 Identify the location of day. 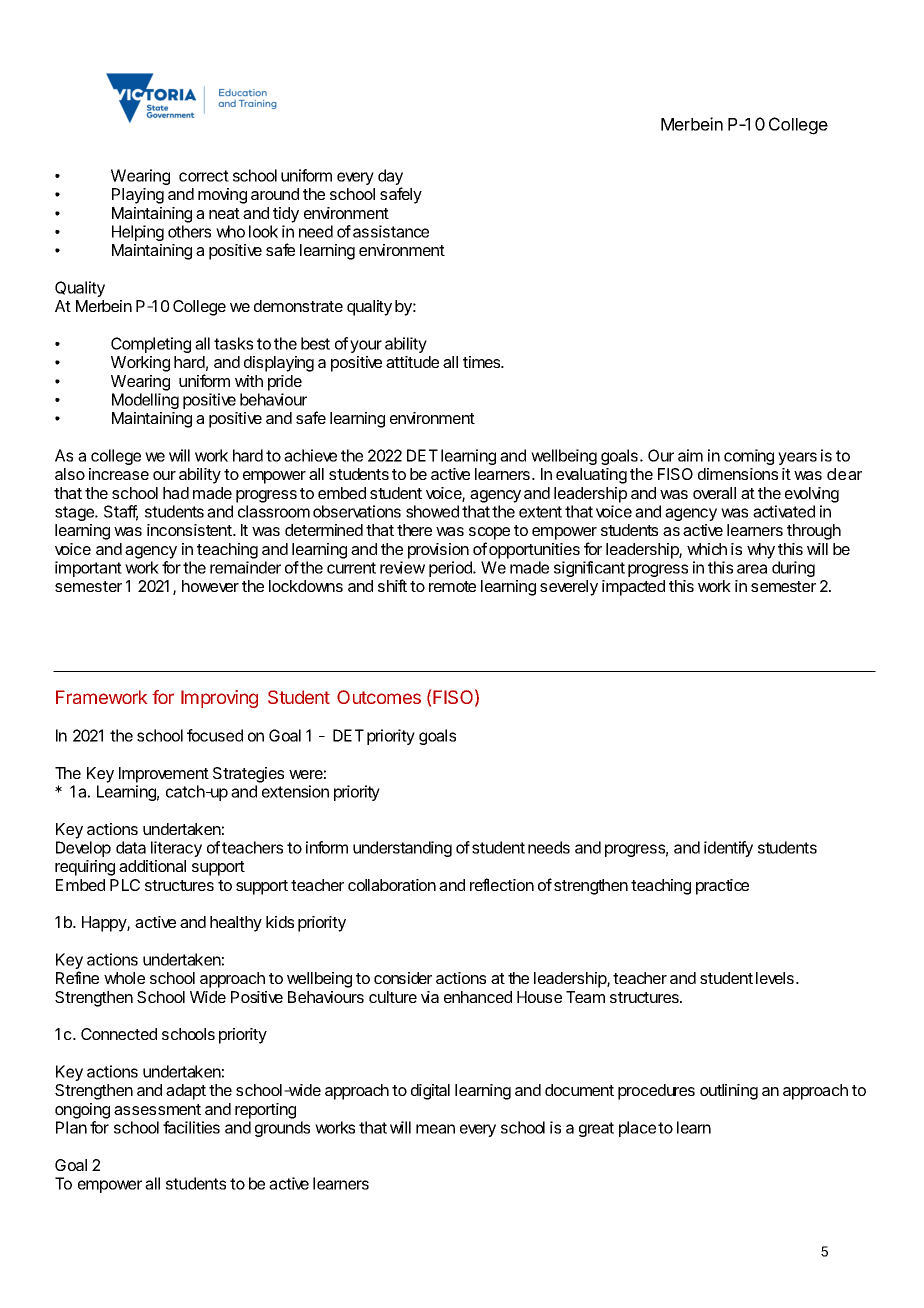
(390, 178).
